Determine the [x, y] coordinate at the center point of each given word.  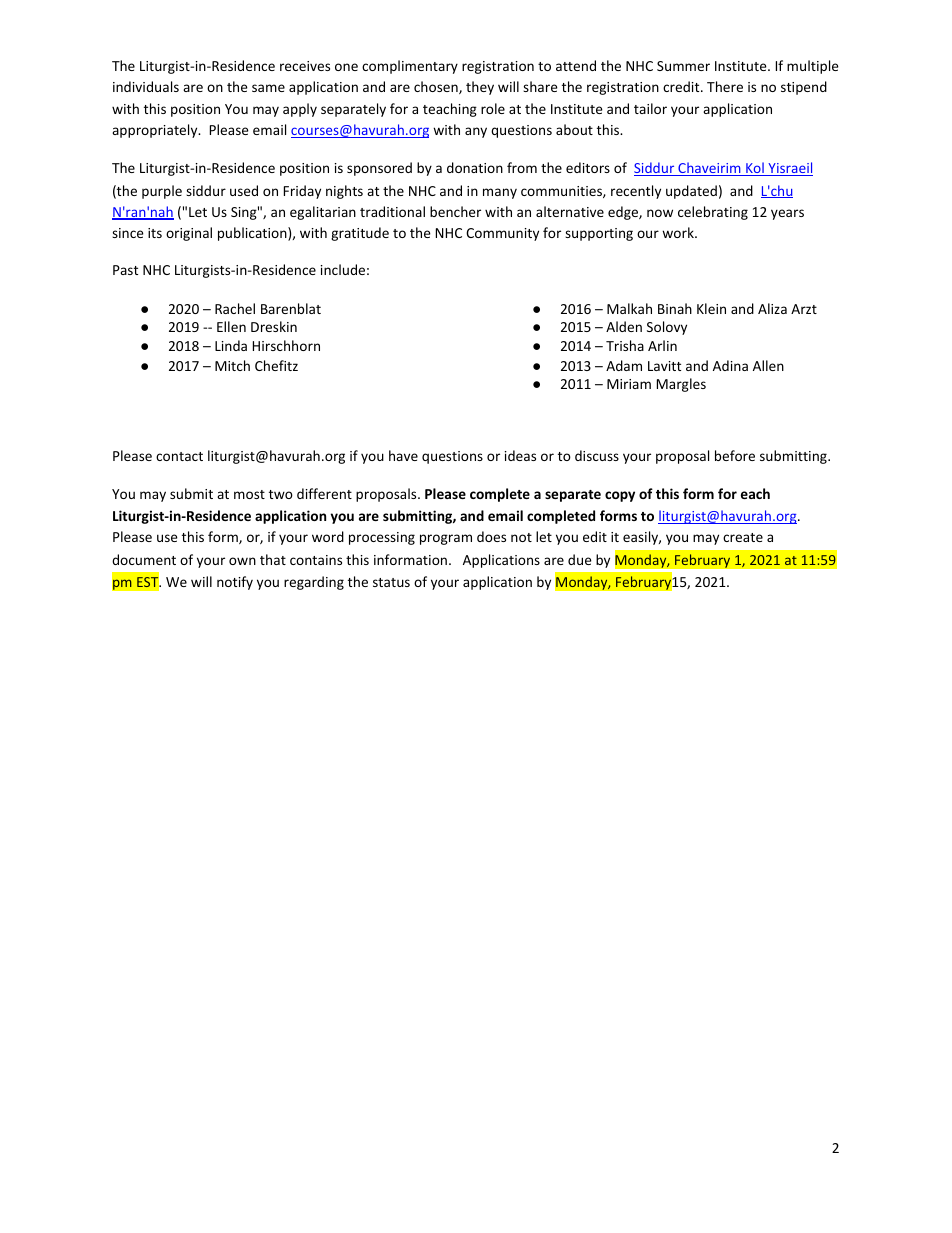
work [679, 232]
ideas [520, 455]
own [242, 561]
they [480, 88]
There [725, 86]
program [446, 539]
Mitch [232, 365]
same [268, 88]
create [743, 537]
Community [502, 234]
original [189, 234]
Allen [768, 365]
